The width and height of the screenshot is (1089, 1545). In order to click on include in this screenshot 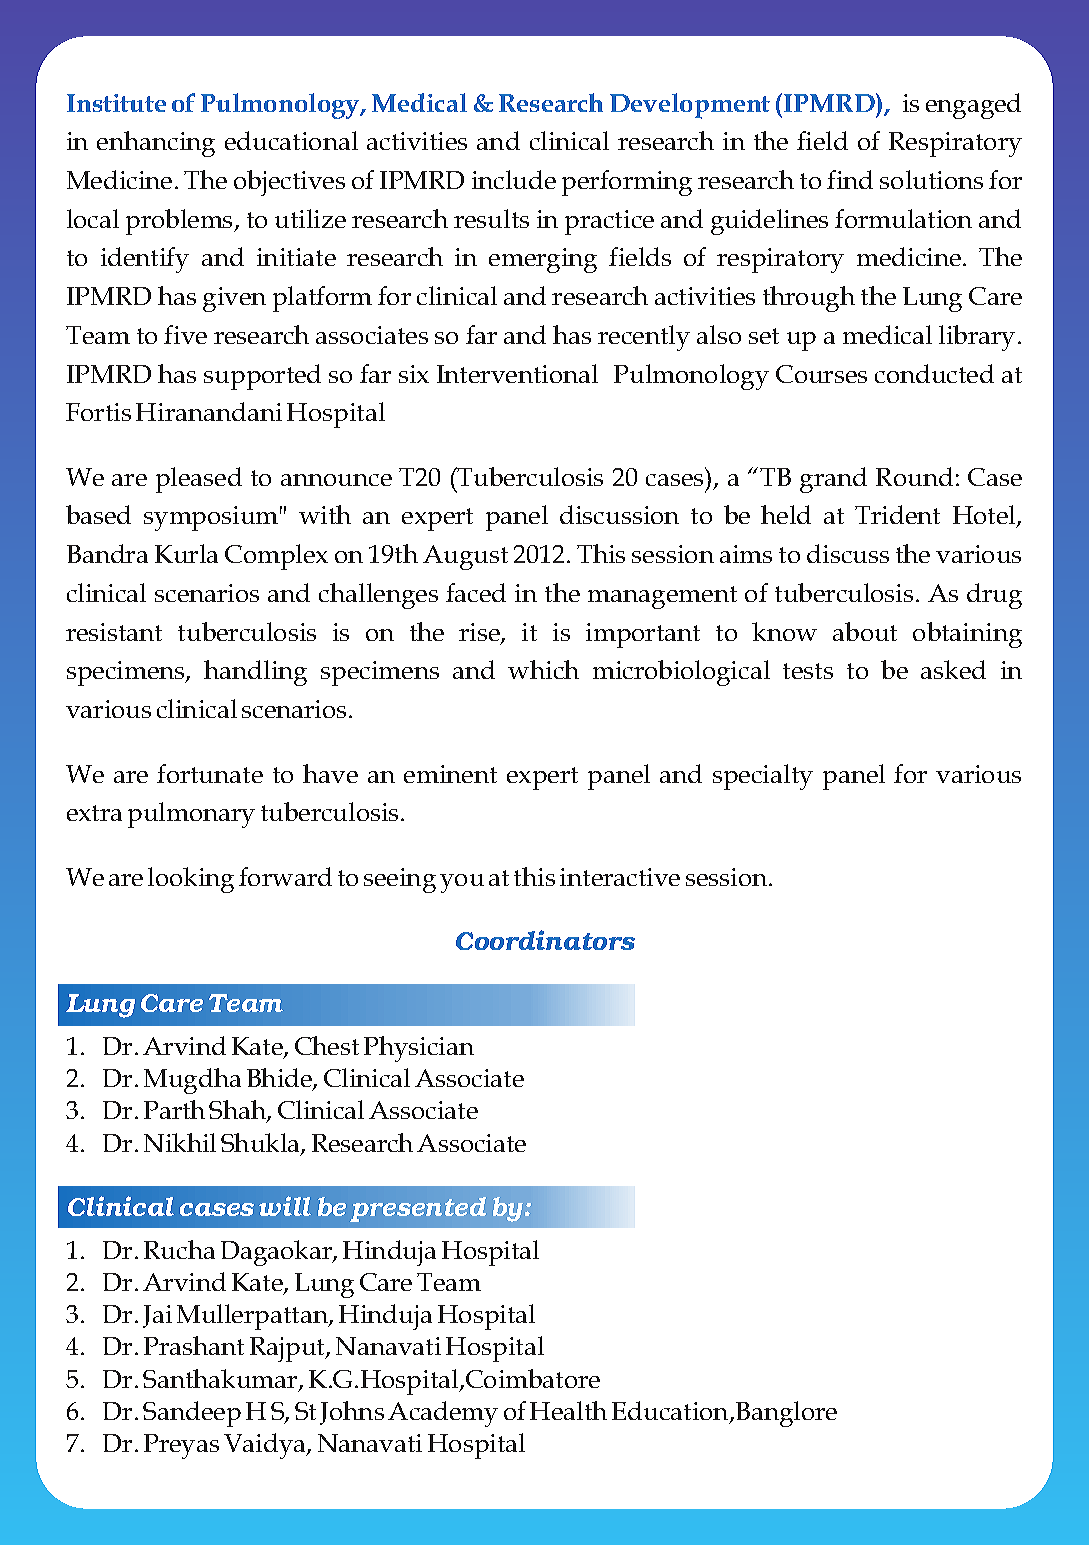, I will do `click(514, 179)`.
